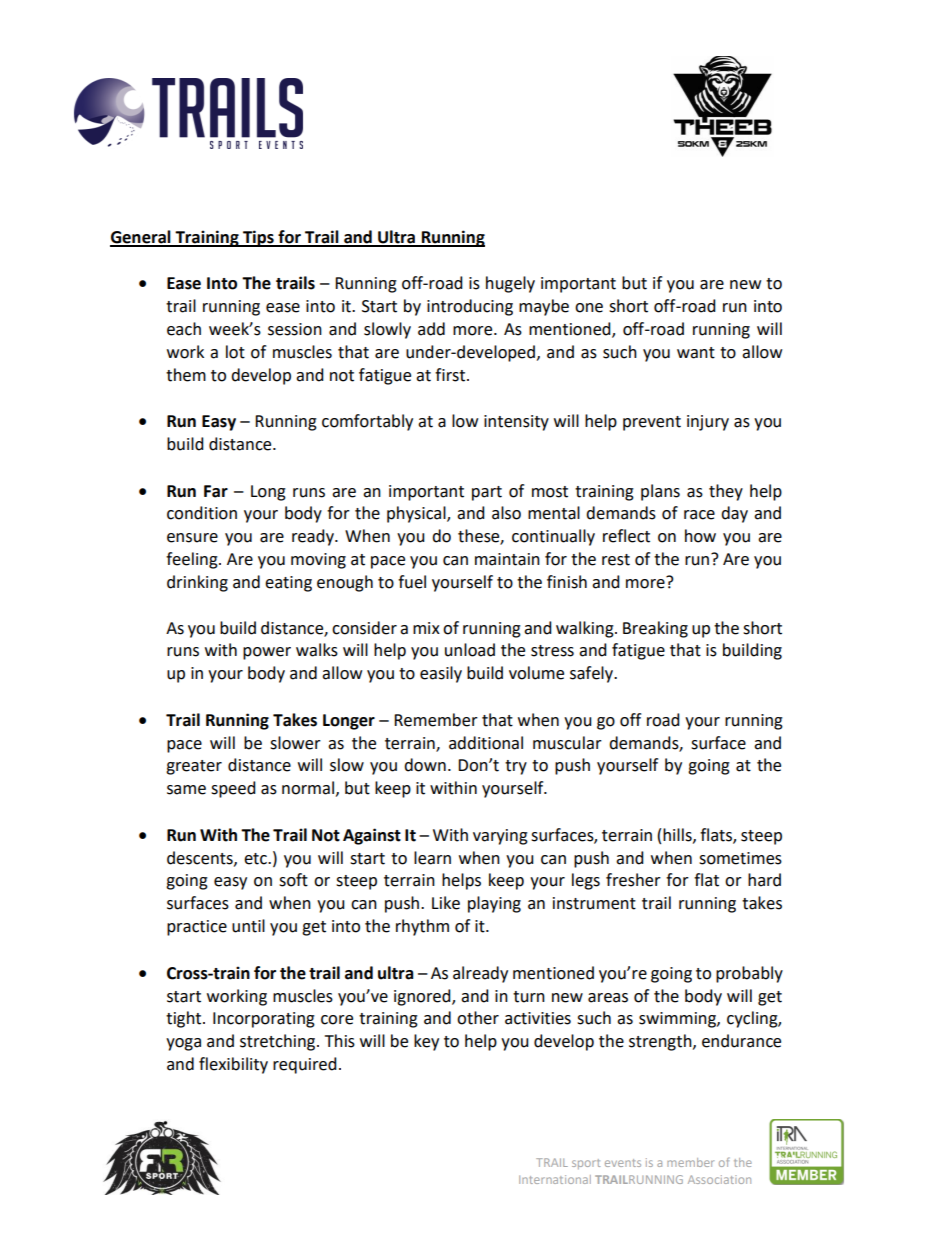  Describe the element at coordinates (470, 307) in the screenshot. I see `introducing` at that location.
